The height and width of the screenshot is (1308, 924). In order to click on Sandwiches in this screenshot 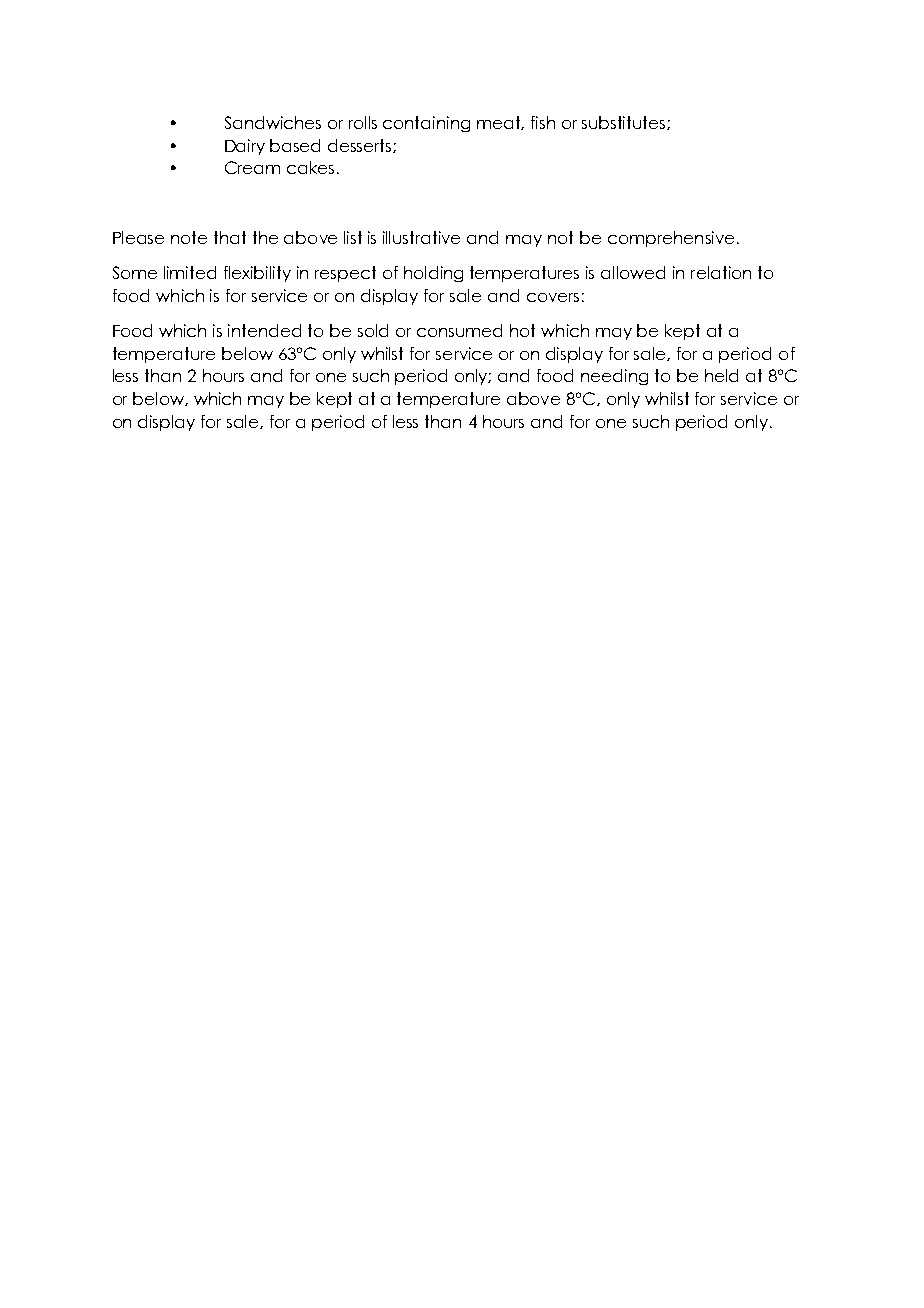, I will do `click(273, 122)`.
